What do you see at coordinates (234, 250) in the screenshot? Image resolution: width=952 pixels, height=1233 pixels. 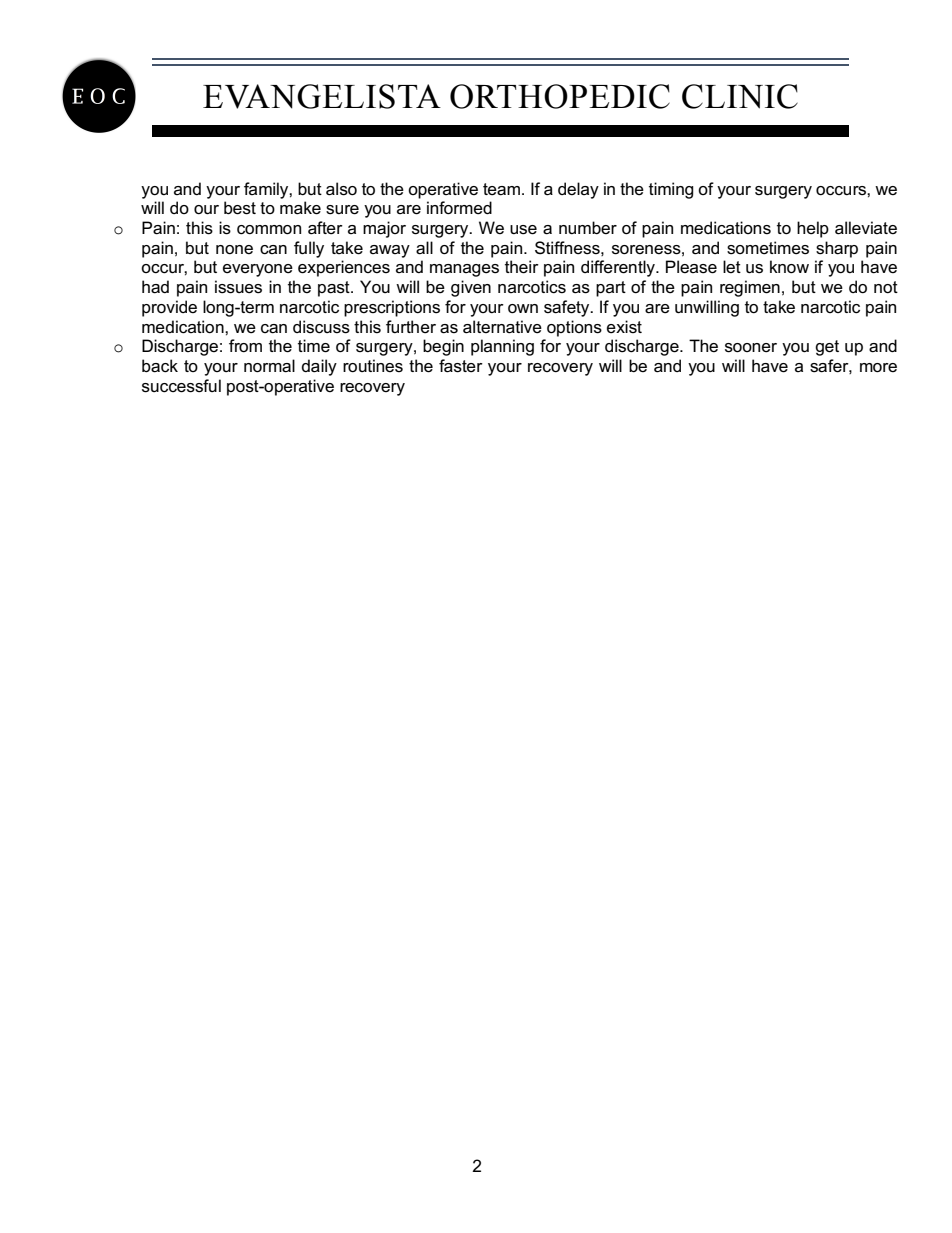 I see `none` at bounding box center [234, 250].
